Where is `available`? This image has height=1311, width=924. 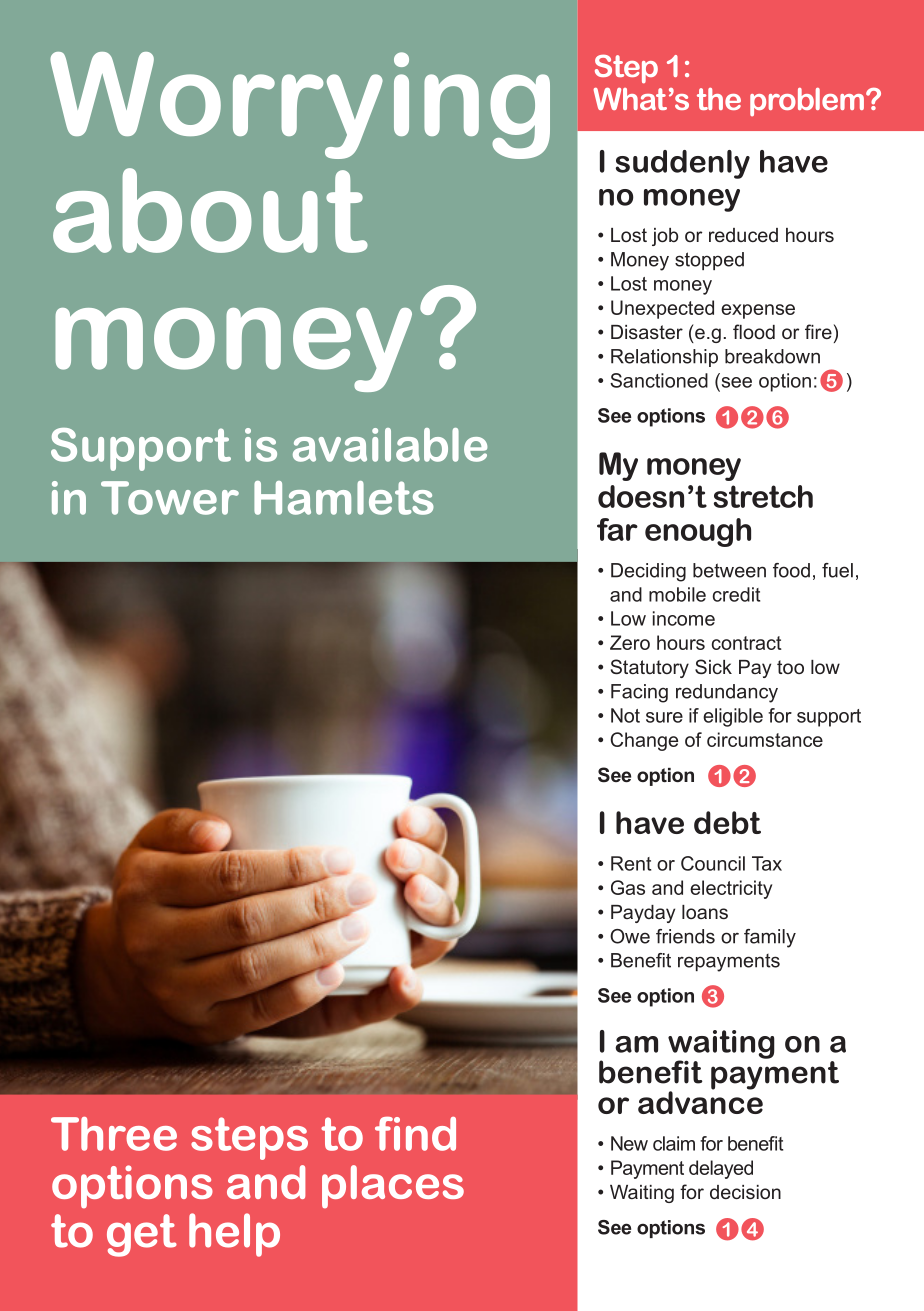
available is located at coordinates (390, 445).
